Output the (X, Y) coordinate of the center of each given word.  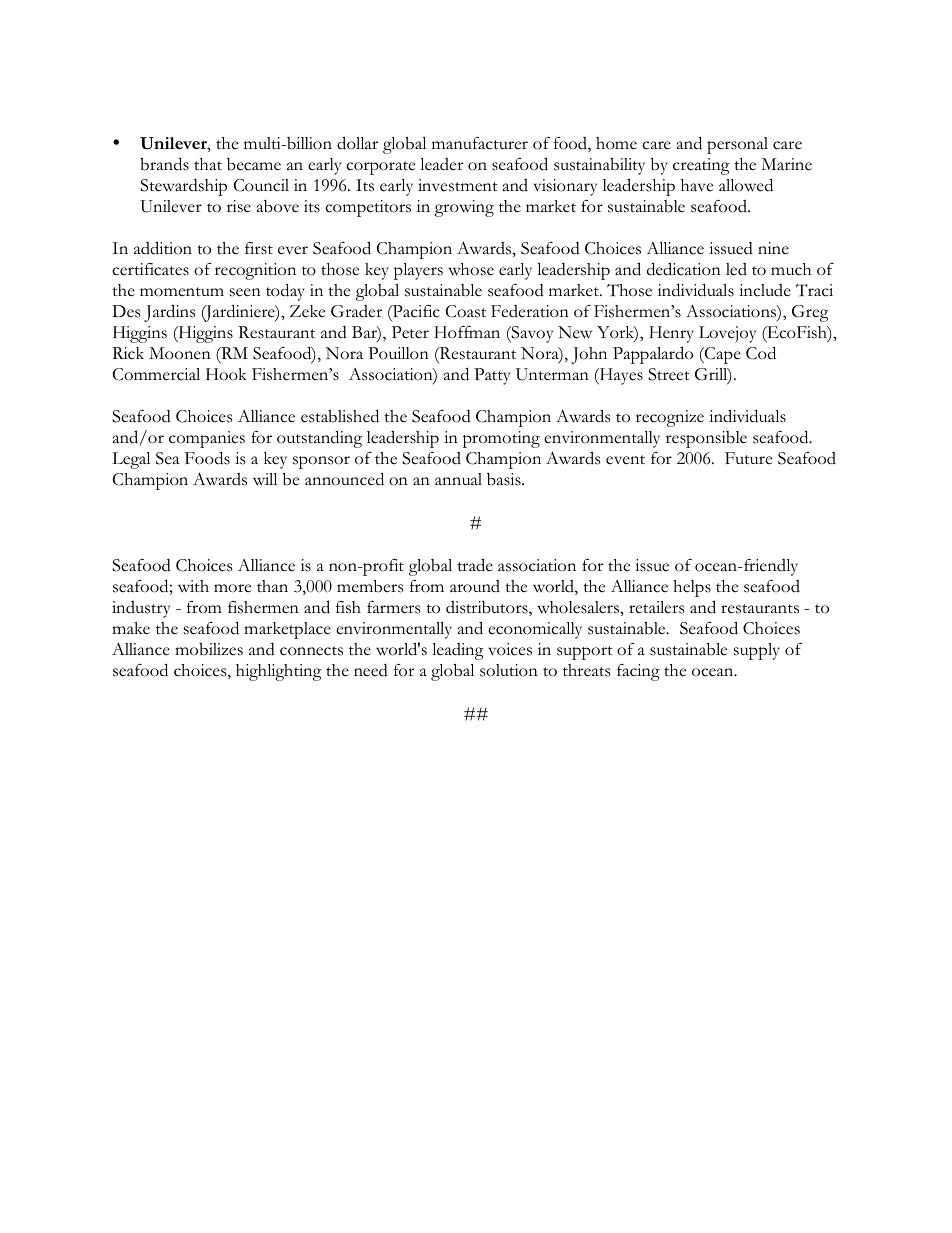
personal (737, 145)
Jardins (169, 313)
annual (458, 479)
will (265, 479)
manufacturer (480, 143)
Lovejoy (727, 334)
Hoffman (467, 332)
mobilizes (209, 649)
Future (748, 458)
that (208, 164)
